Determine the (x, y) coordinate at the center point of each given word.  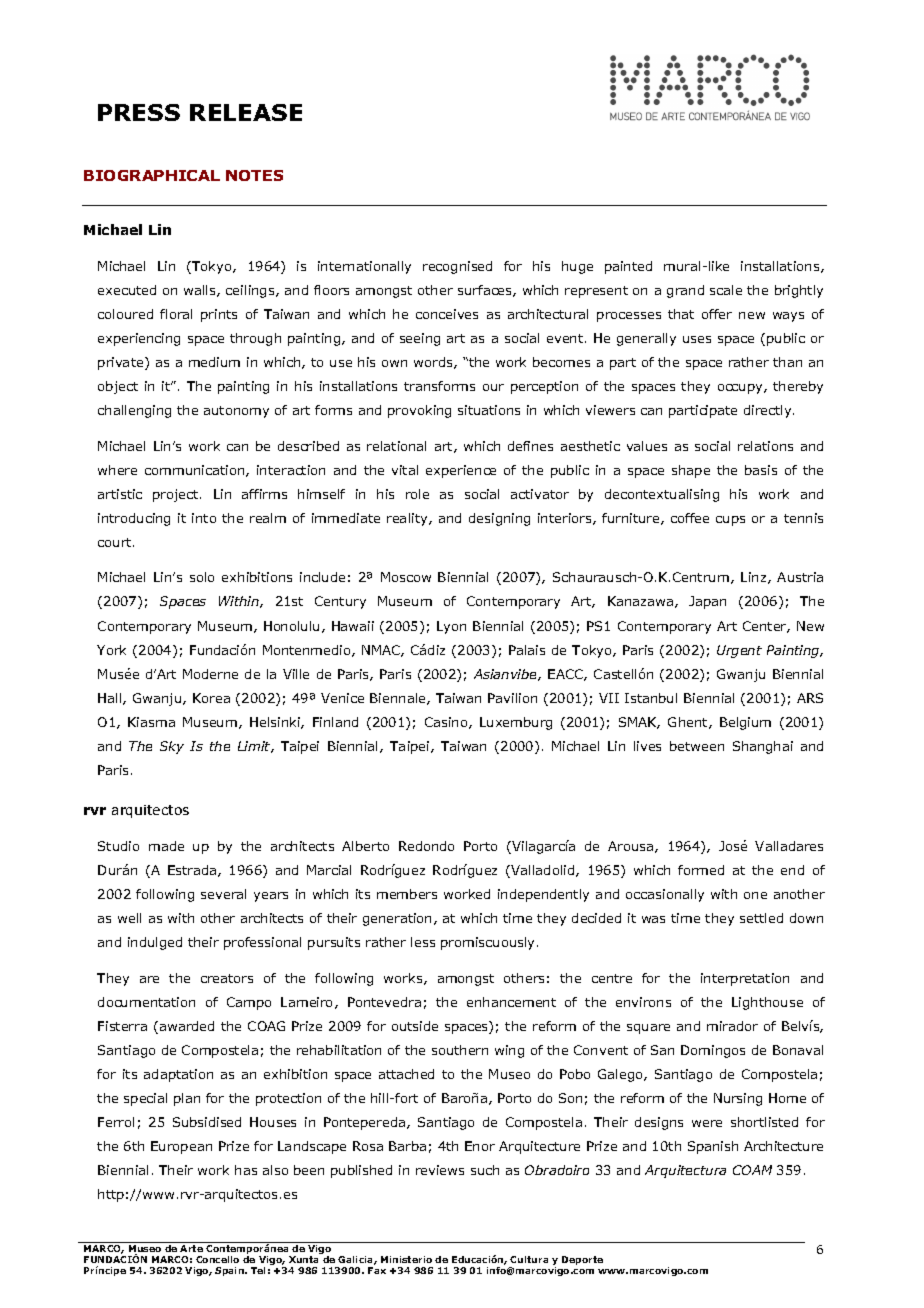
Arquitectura (685, 1171)
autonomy (236, 412)
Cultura (529, 1259)
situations (489, 410)
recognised (457, 267)
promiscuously (489, 943)
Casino (447, 723)
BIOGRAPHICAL (152, 175)
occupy (741, 389)
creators (227, 978)
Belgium (745, 723)
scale (726, 290)
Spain (231, 1271)
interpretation (745, 979)
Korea (211, 698)
